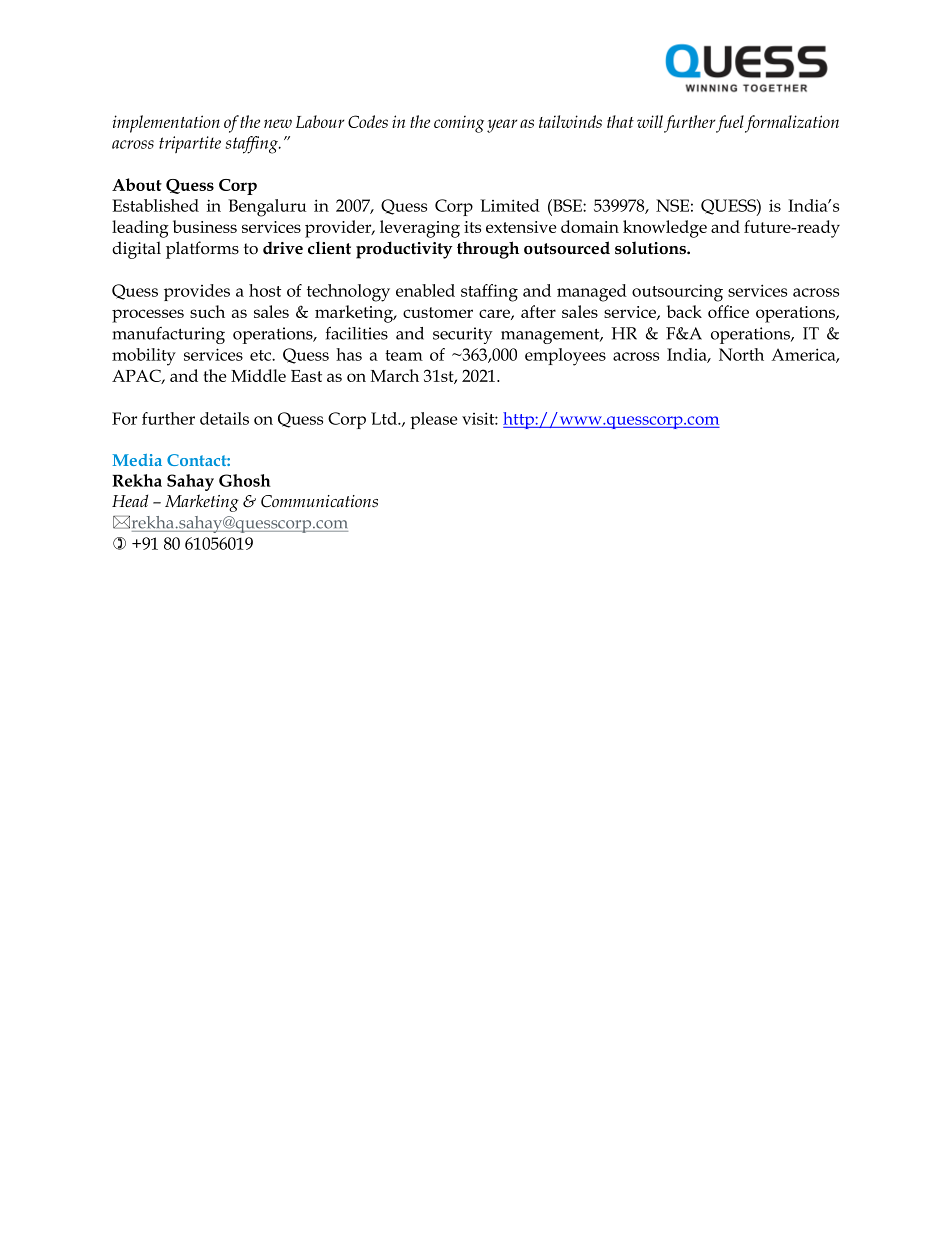  What do you see at coordinates (459, 124) in the document?
I see `coming` at bounding box center [459, 124].
